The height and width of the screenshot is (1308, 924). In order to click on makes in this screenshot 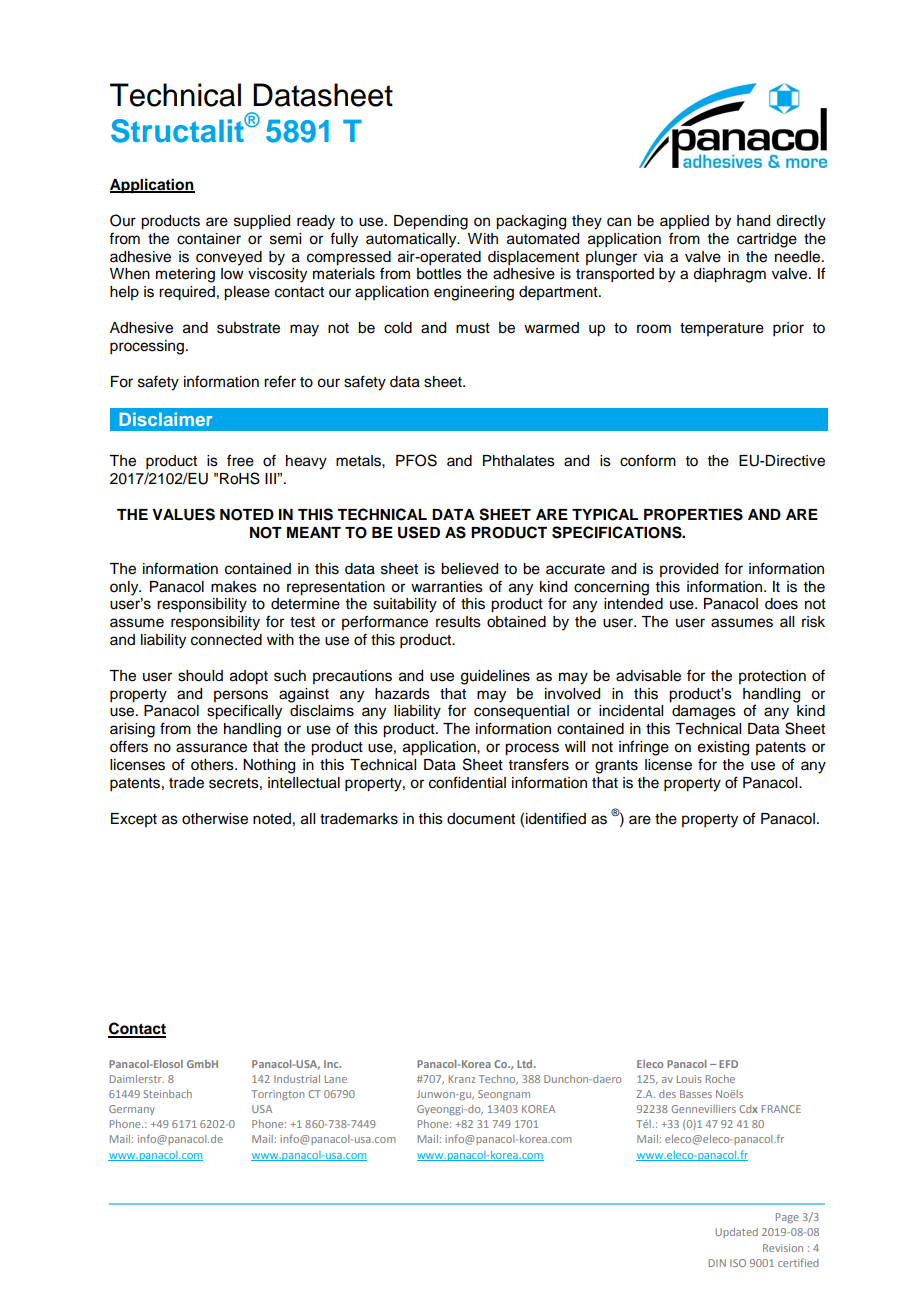, I will do `click(234, 587)`.
